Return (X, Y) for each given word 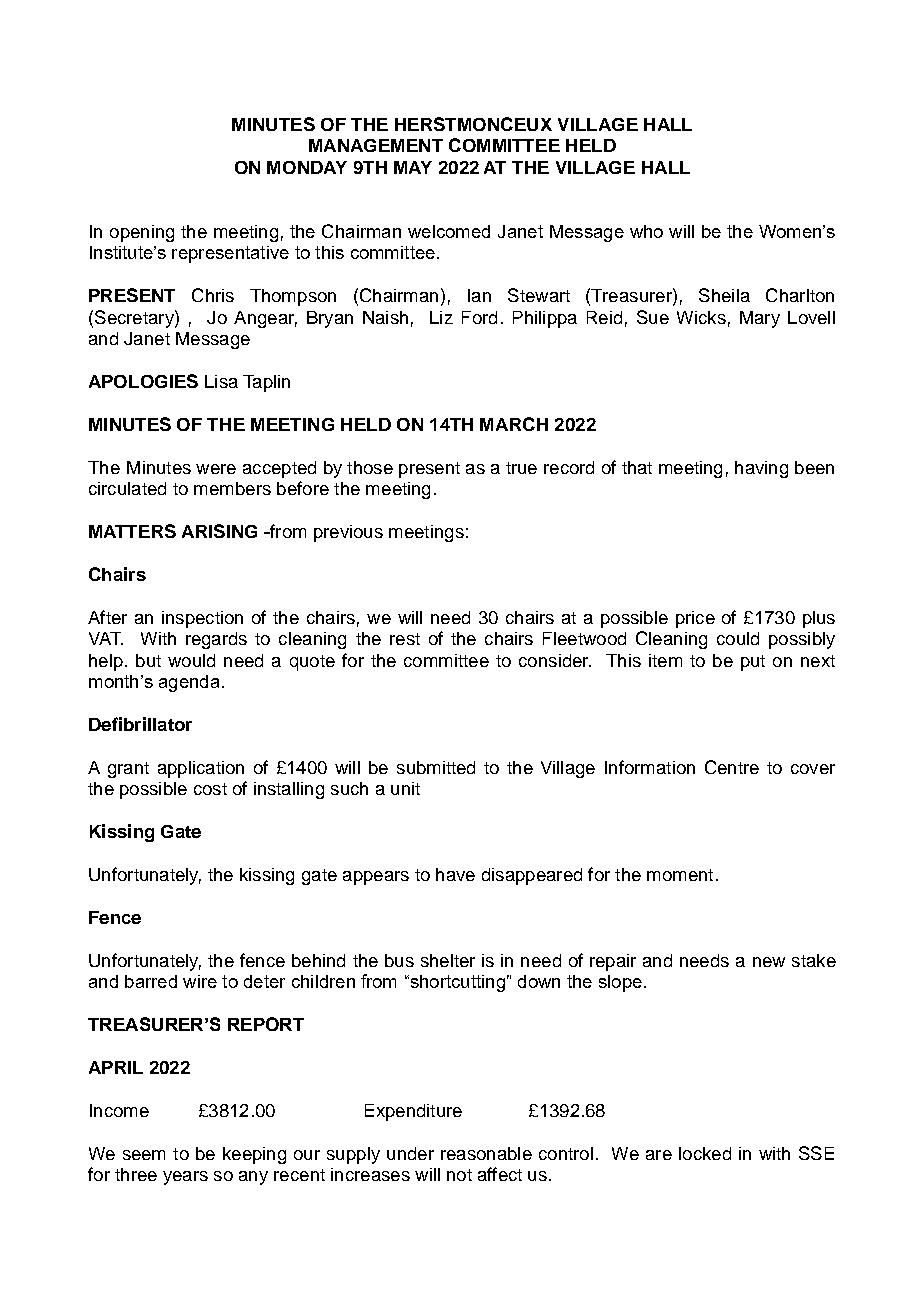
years (185, 1178)
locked (705, 1153)
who (646, 231)
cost (210, 789)
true (521, 468)
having (761, 469)
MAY (413, 167)
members (232, 488)
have (455, 874)
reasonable (486, 1153)
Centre (732, 767)
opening (142, 233)
